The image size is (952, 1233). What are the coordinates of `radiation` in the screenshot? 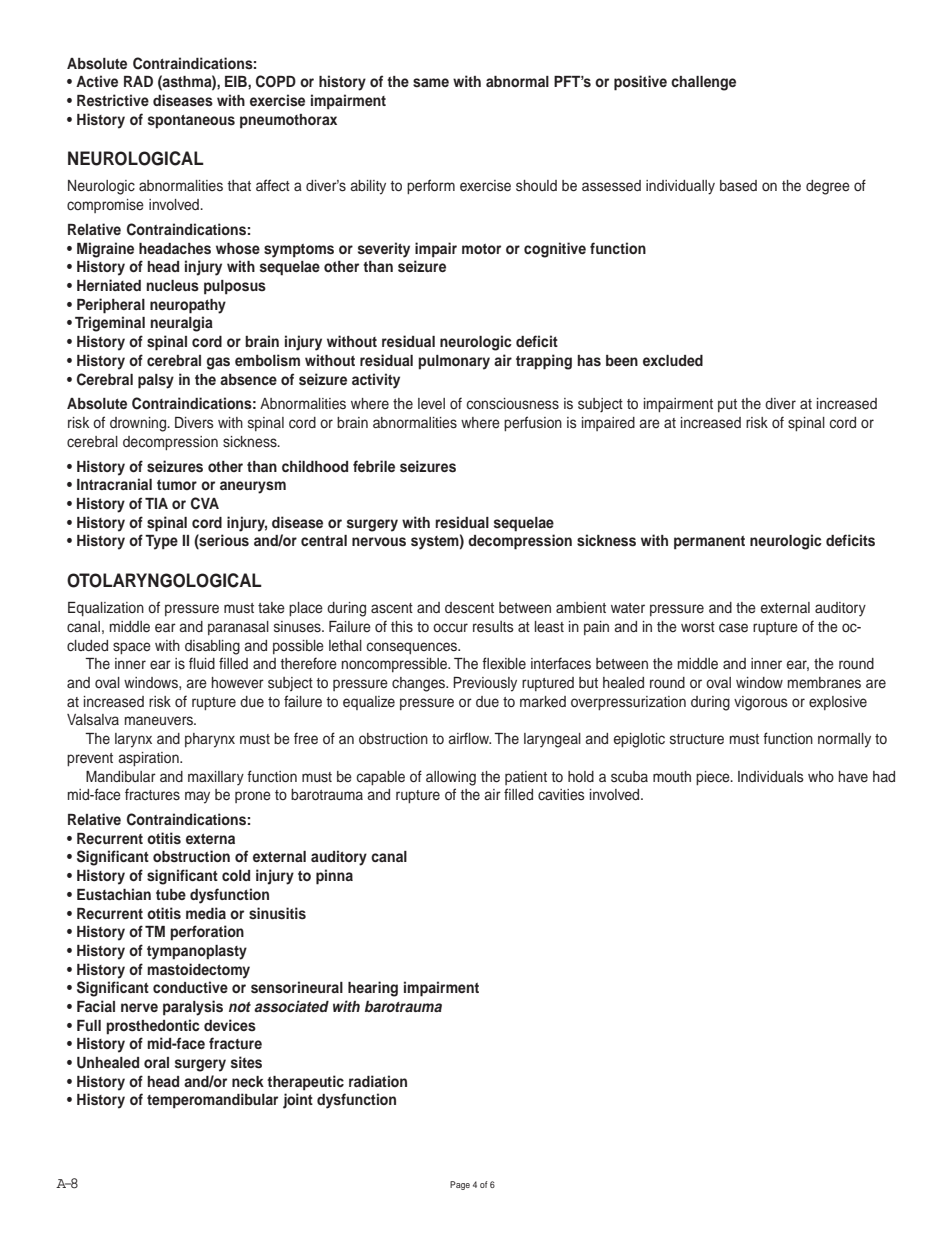 It's located at (378, 1081).
